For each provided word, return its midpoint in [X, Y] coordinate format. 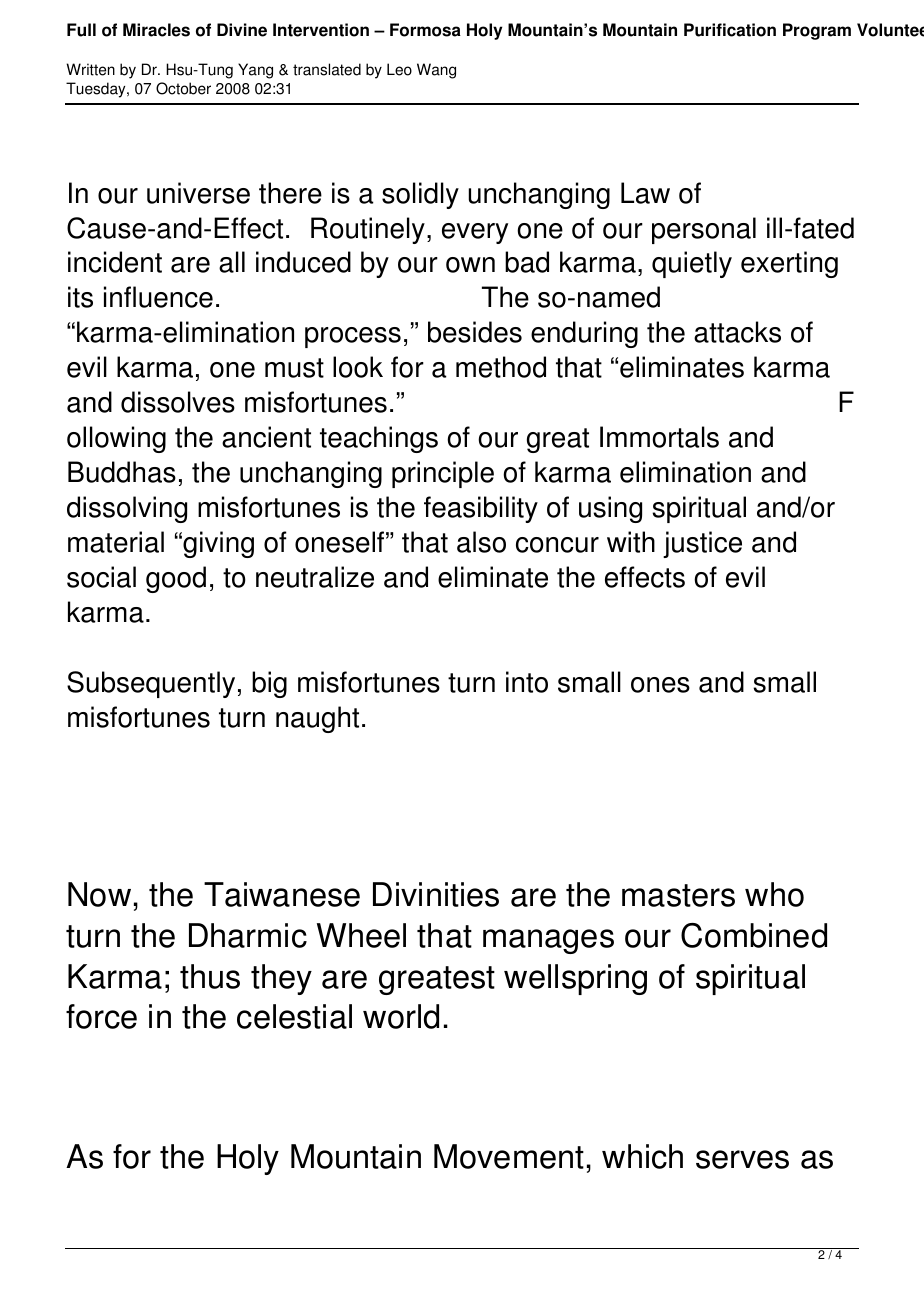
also [481, 542]
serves [742, 1159]
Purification [730, 30]
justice [702, 544]
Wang [436, 71]
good [176, 579]
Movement [509, 1156]
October [183, 88]
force [101, 1016]
